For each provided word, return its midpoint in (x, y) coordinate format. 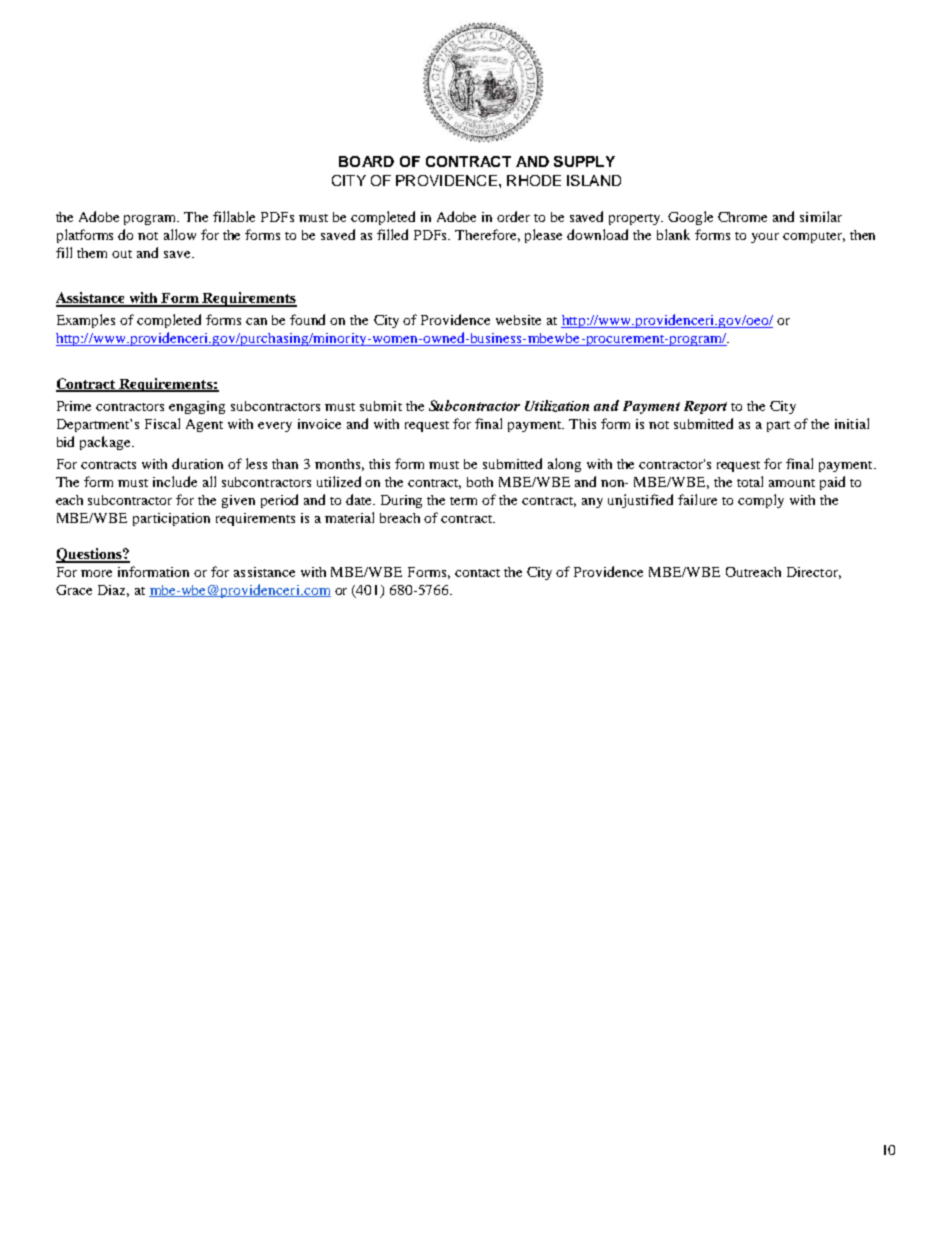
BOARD (366, 161)
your (765, 238)
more (96, 573)
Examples (86, 321)
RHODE (534, 180)
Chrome (742, 217)
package (106, 443)
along (564, 465)
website (518, 320)
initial (852, 423)
